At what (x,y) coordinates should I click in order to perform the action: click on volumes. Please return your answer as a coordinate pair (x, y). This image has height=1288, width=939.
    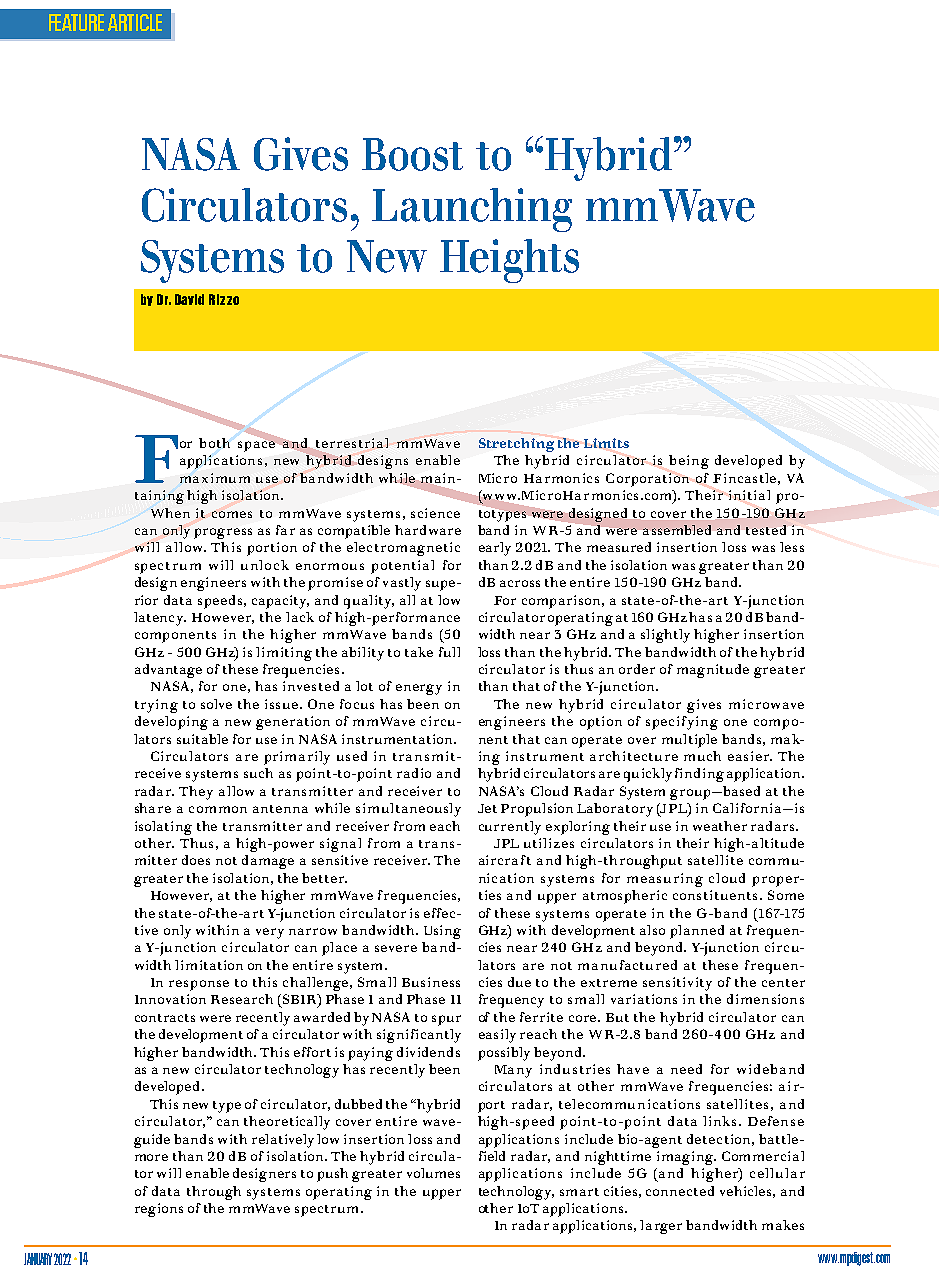
    Looking at the image, I should click on (433, 1173).
